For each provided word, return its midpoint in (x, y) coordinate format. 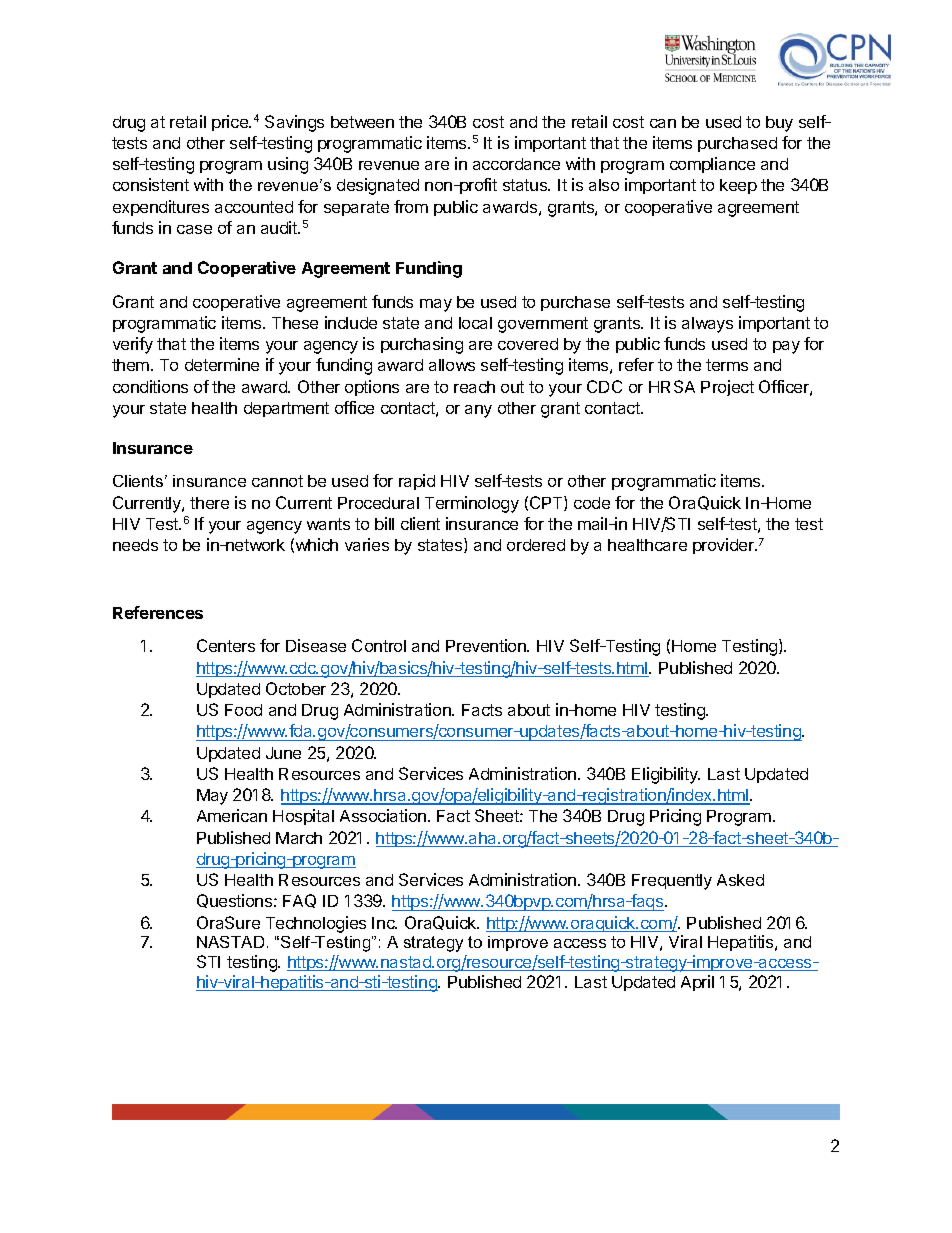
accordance (516, 164)
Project (727, 388)
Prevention (487, 645)
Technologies (316, 924)
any (478, 411)
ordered (536, 545)
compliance (712, 165)
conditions (150, 386)
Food (243, 710)
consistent (151, 184)
